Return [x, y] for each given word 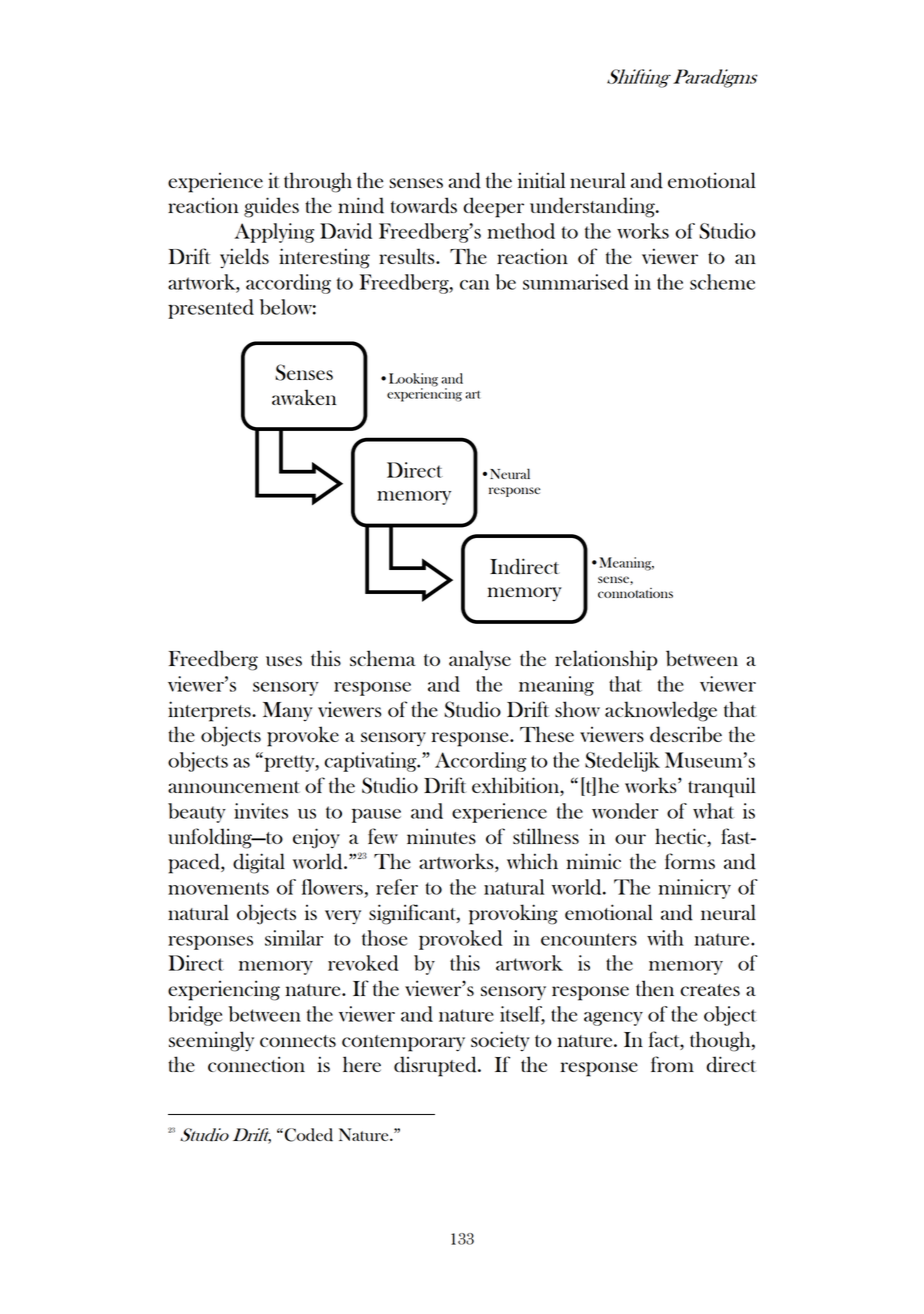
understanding [593, 207]
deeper [493, 207]
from [672, 1064]
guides [271, 207]
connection [256, 1064]
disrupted [436, 1066]
